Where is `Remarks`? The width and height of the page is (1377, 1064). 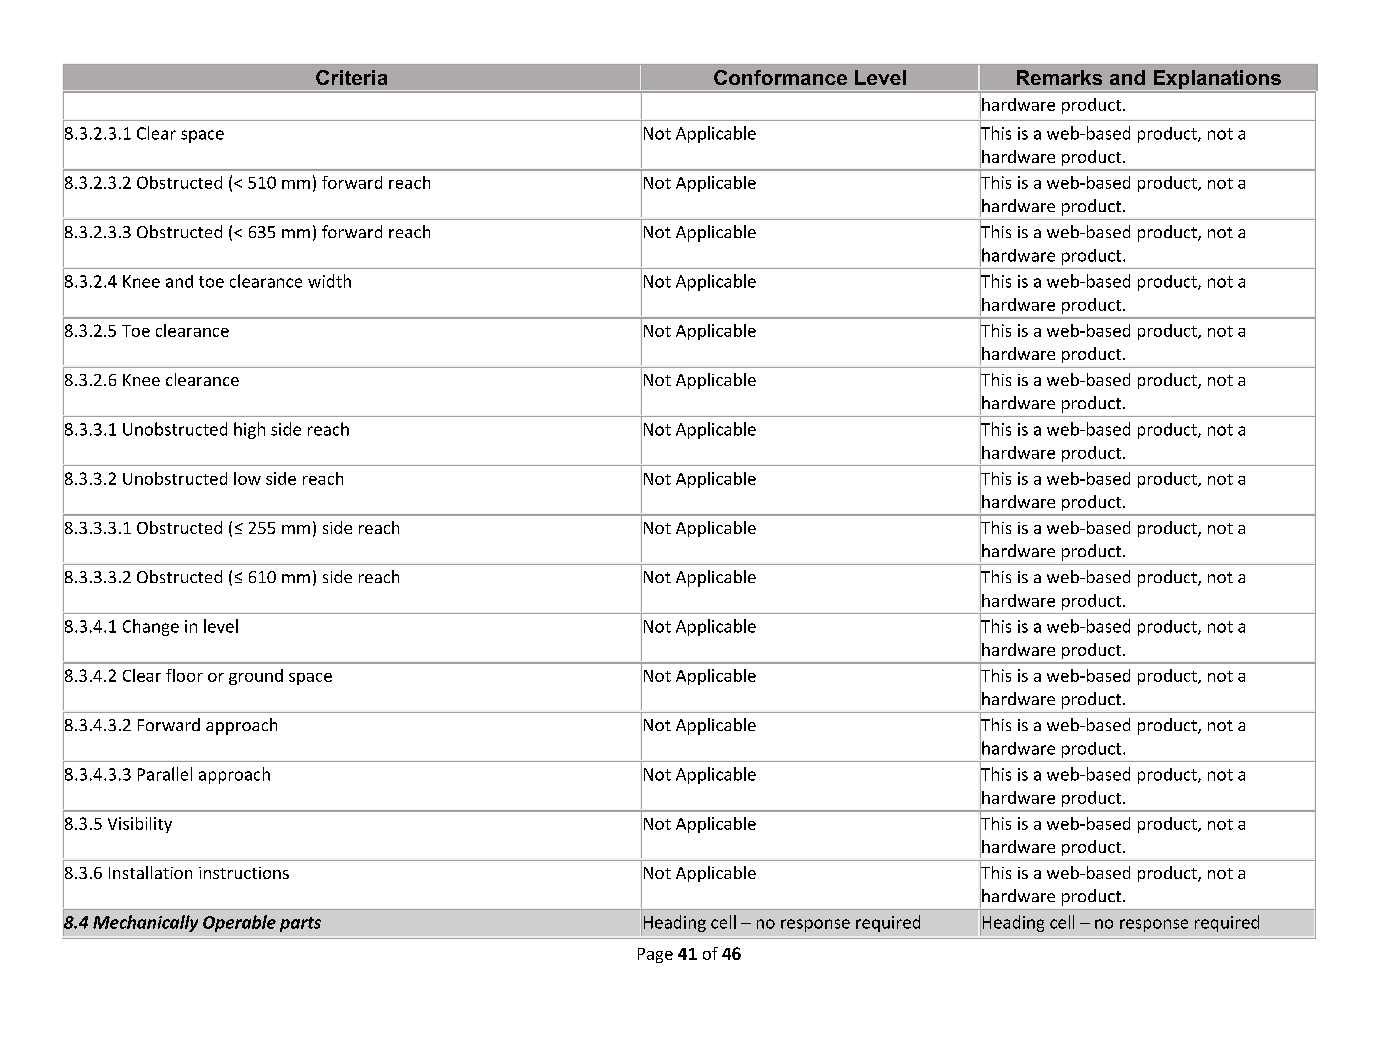
Remarks is located at coordinates (1059, 77).
